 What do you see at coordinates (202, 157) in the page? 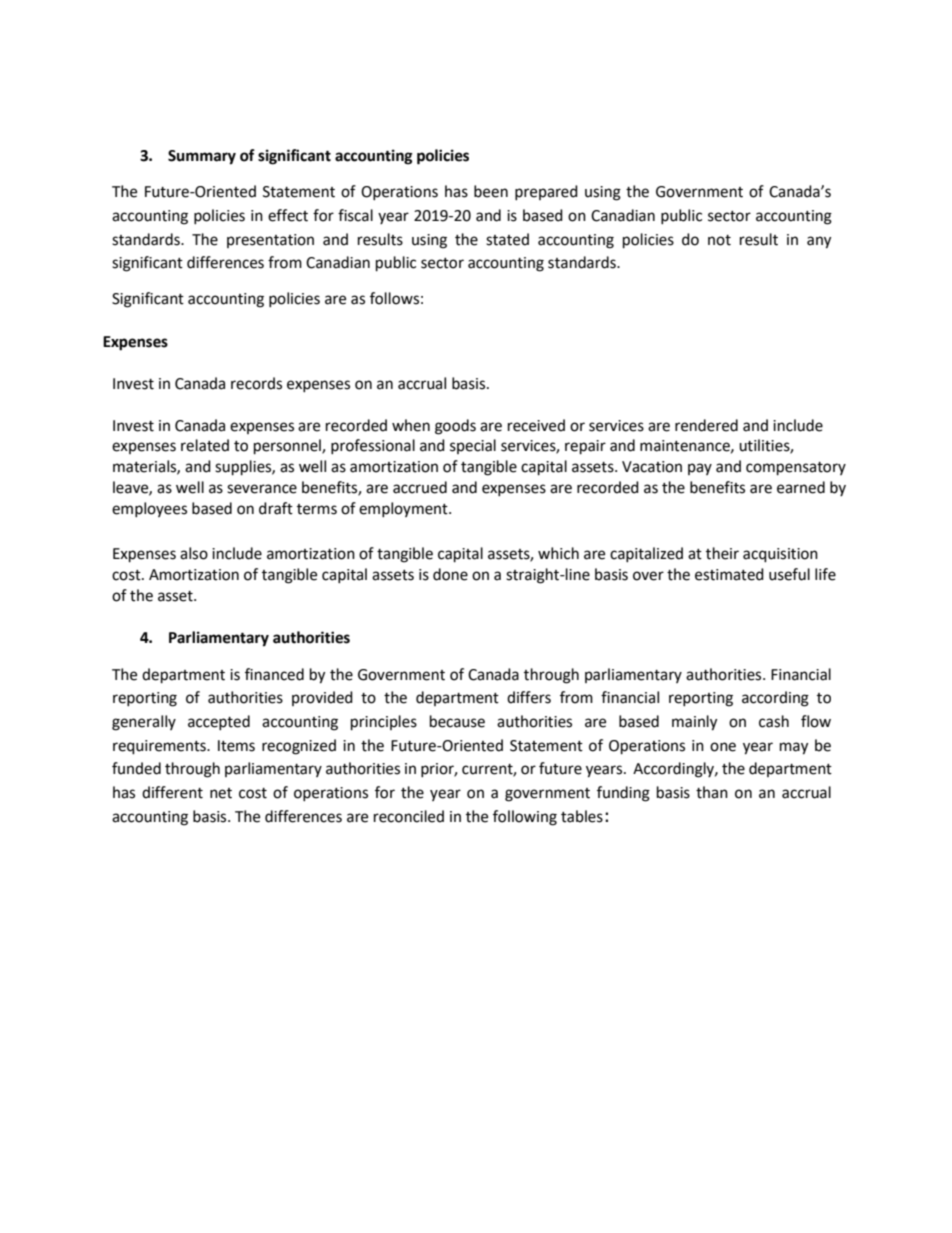
I see `Summary` at bounding box center [202, 157].
